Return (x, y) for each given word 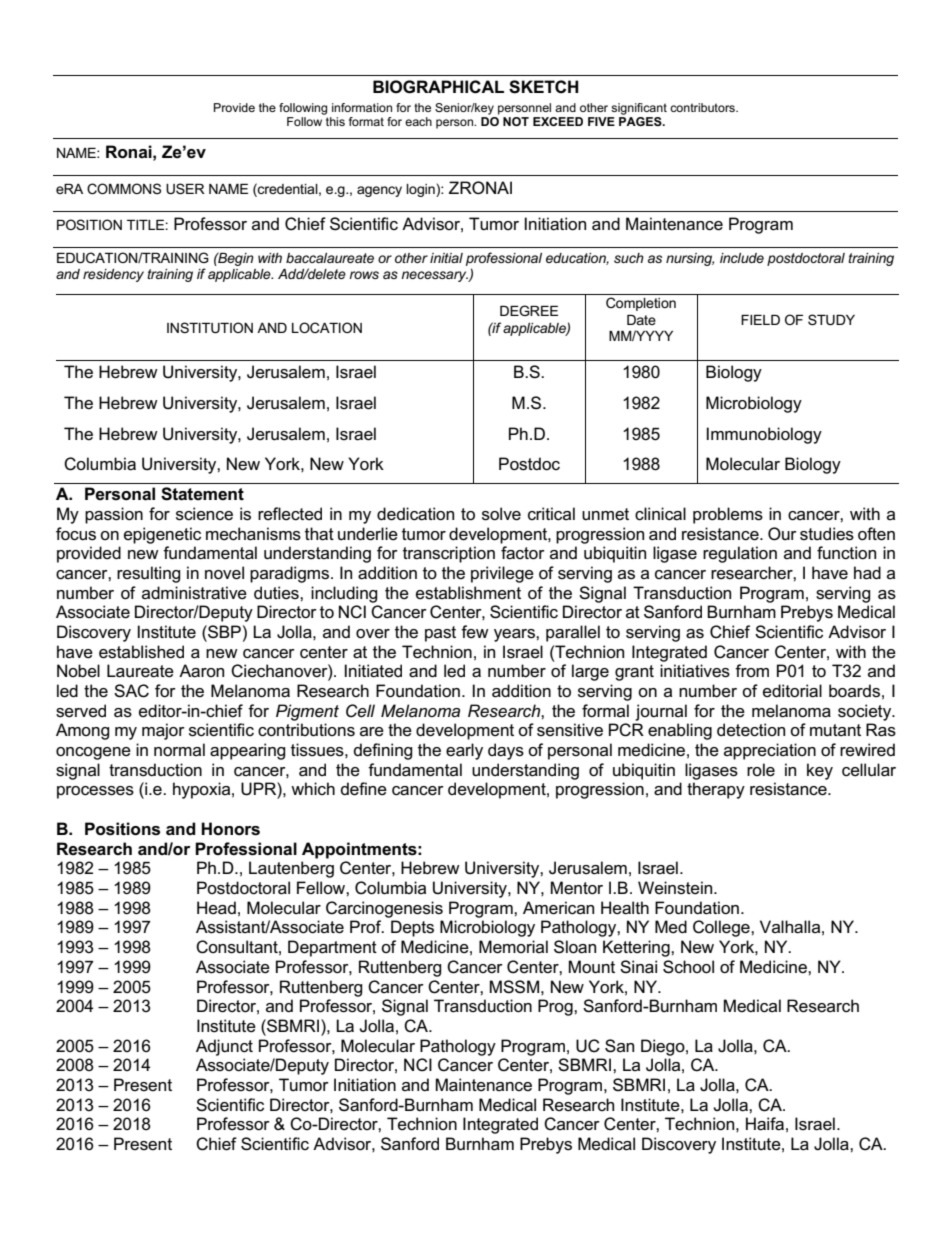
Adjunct (224, 1047)
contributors (703, 107)
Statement (202, 494)
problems (728, 515)
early (464, 751)
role (761, 770)
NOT (516, 121)
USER (185, 188)
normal (179, 750)
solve (501, 514)
